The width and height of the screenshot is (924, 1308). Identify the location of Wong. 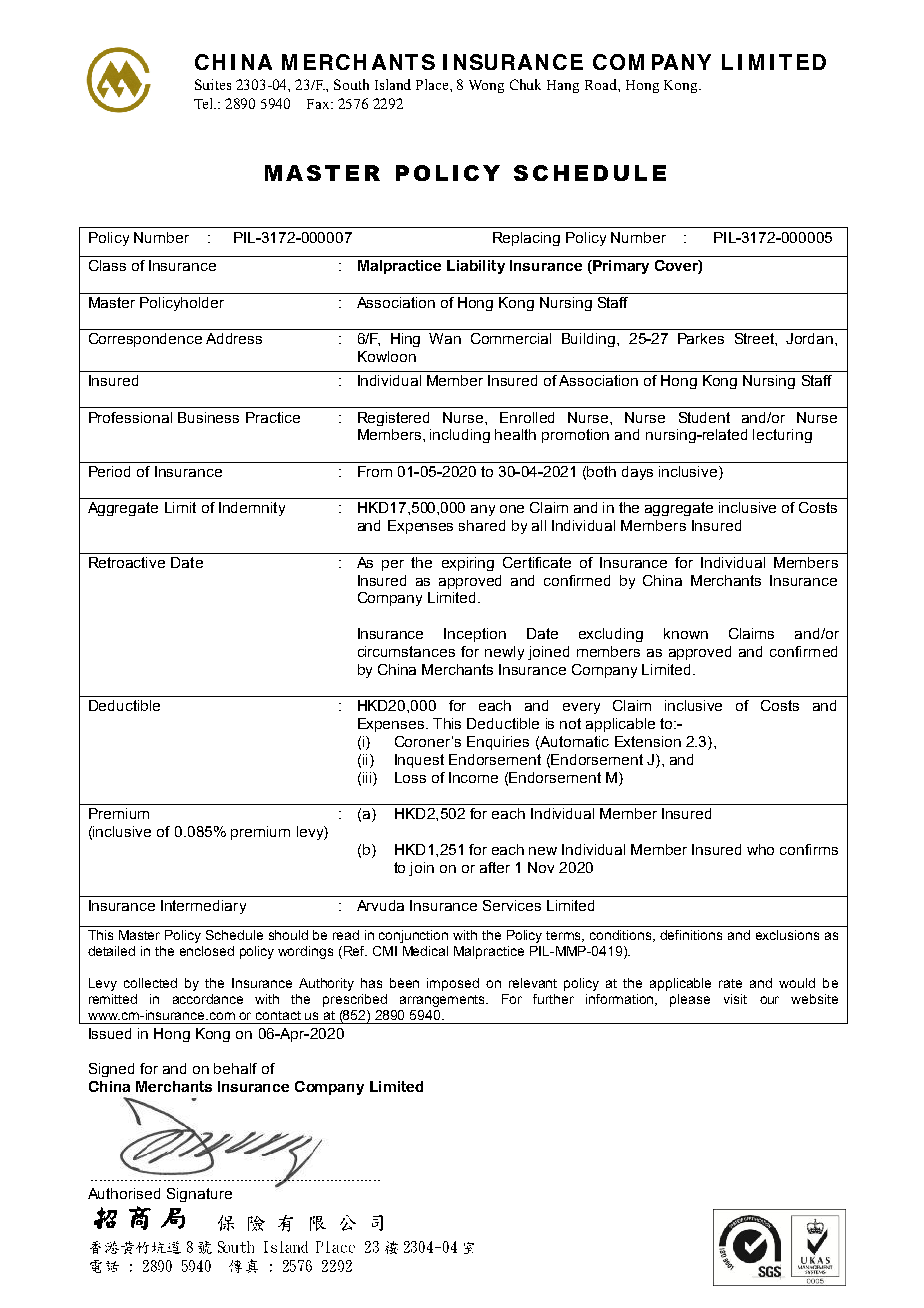
(486, 86).
